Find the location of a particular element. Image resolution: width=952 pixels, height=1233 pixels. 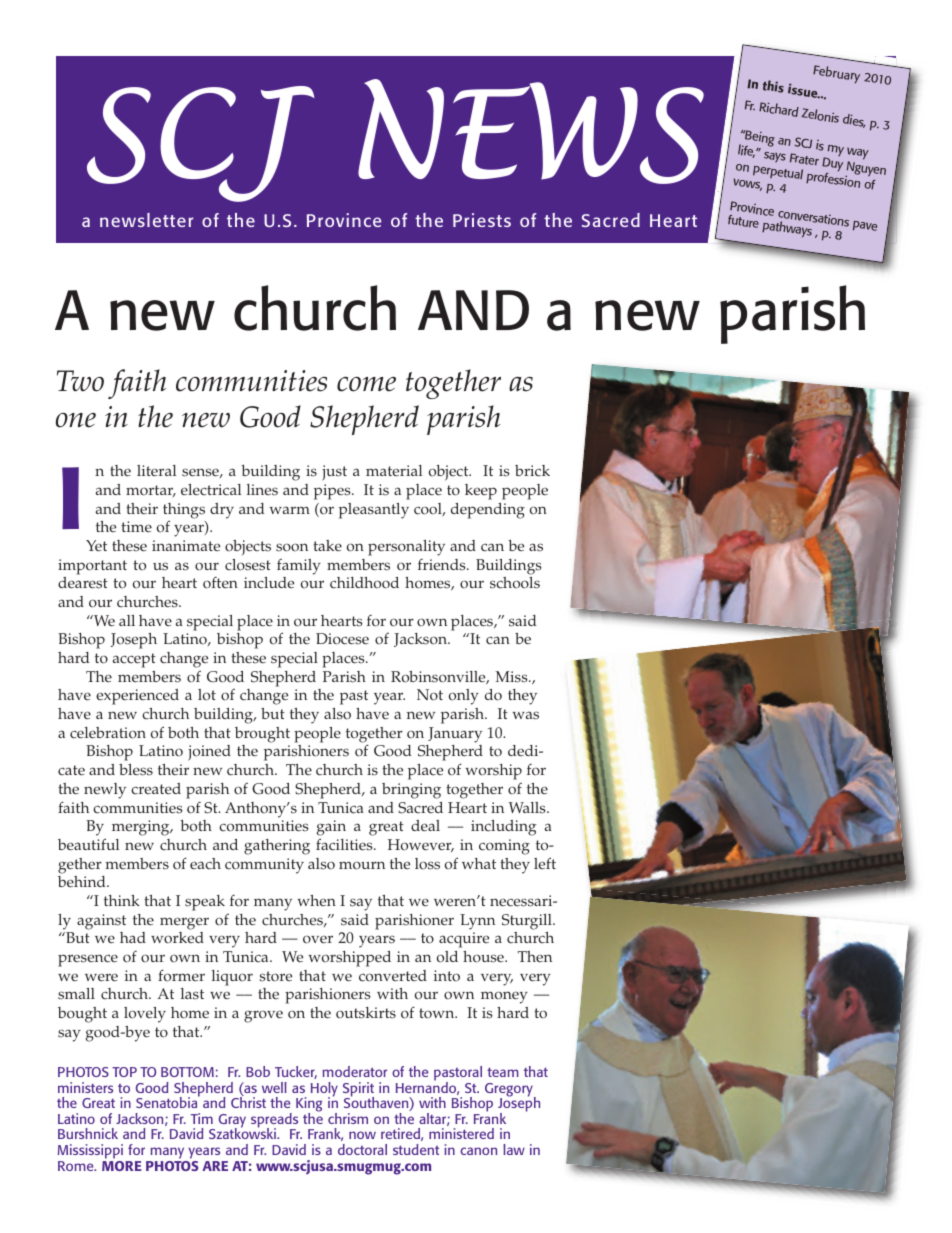

take is located at coordinates (327, 546).
